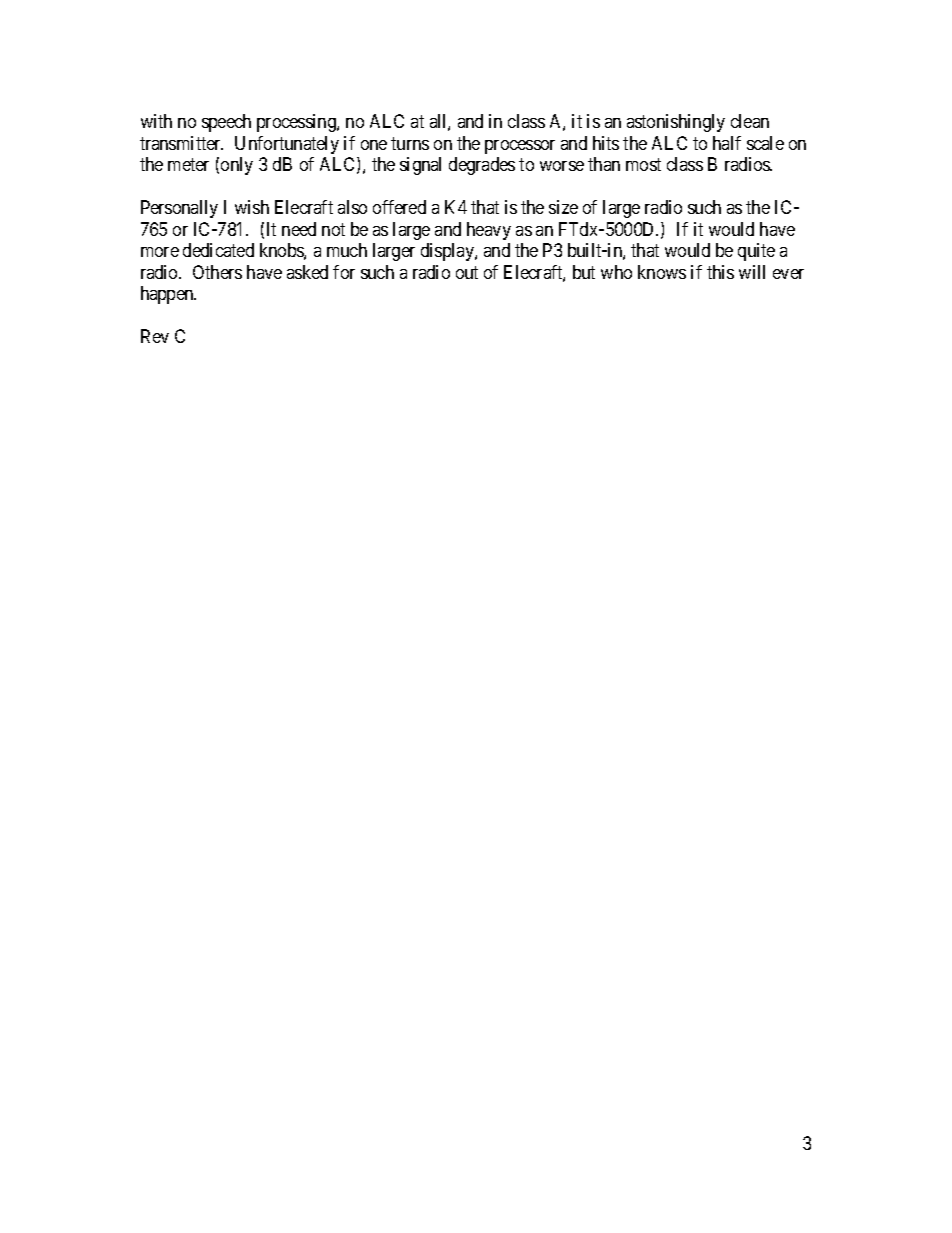 This document has height=1233, width=952. Describe the element at coordinates (489, 231) in the document. I see `heavy` at that location.
